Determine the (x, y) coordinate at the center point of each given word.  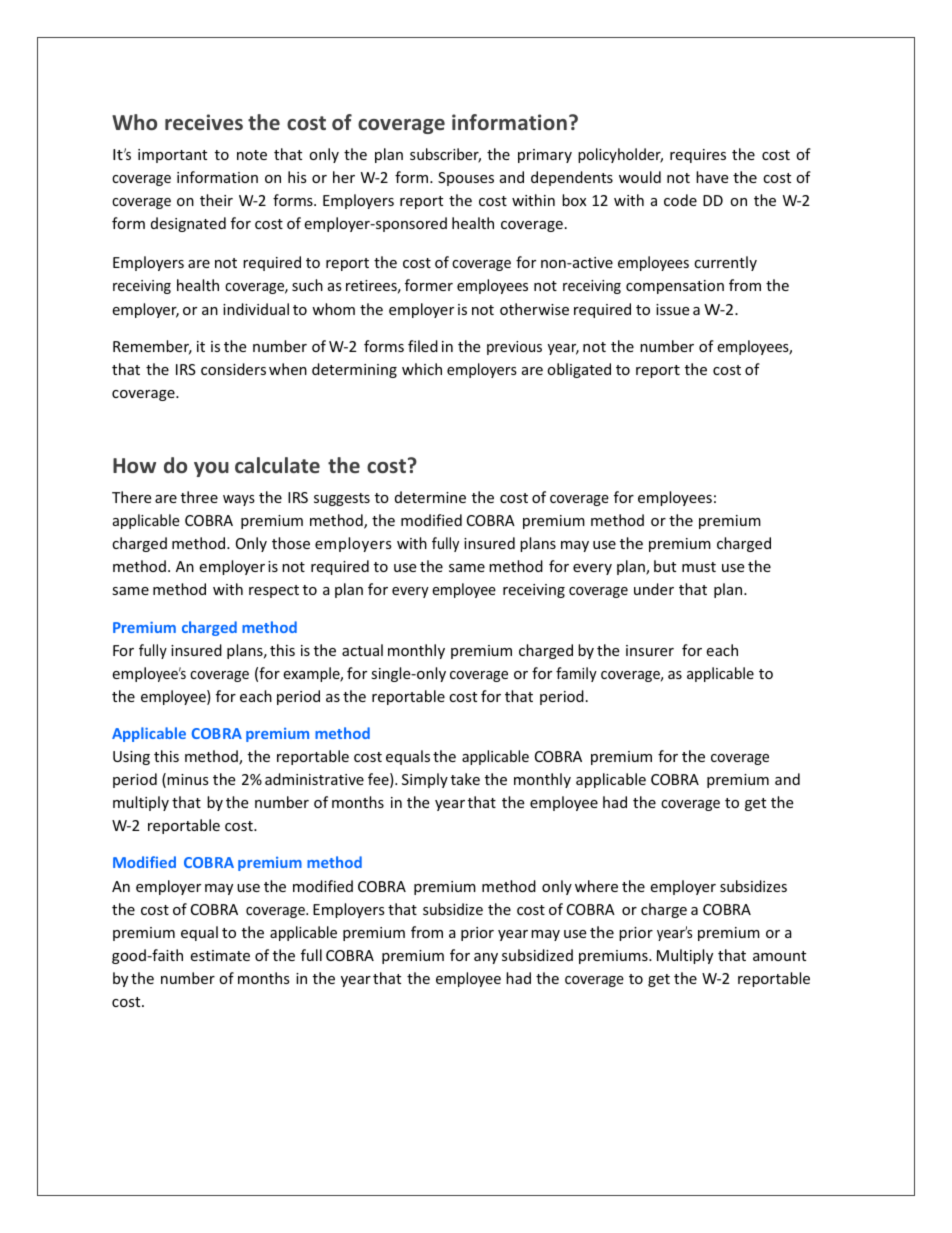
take (465, 779)
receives (204, 122)
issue (672, 309)
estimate (220, 955)
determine (430, 497)
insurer (650, 650)
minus (188, 779)
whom (333, 309)
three (199, 497)
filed (423, 346)
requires (698, 156)
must (699, 567)
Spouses (466, 179)
